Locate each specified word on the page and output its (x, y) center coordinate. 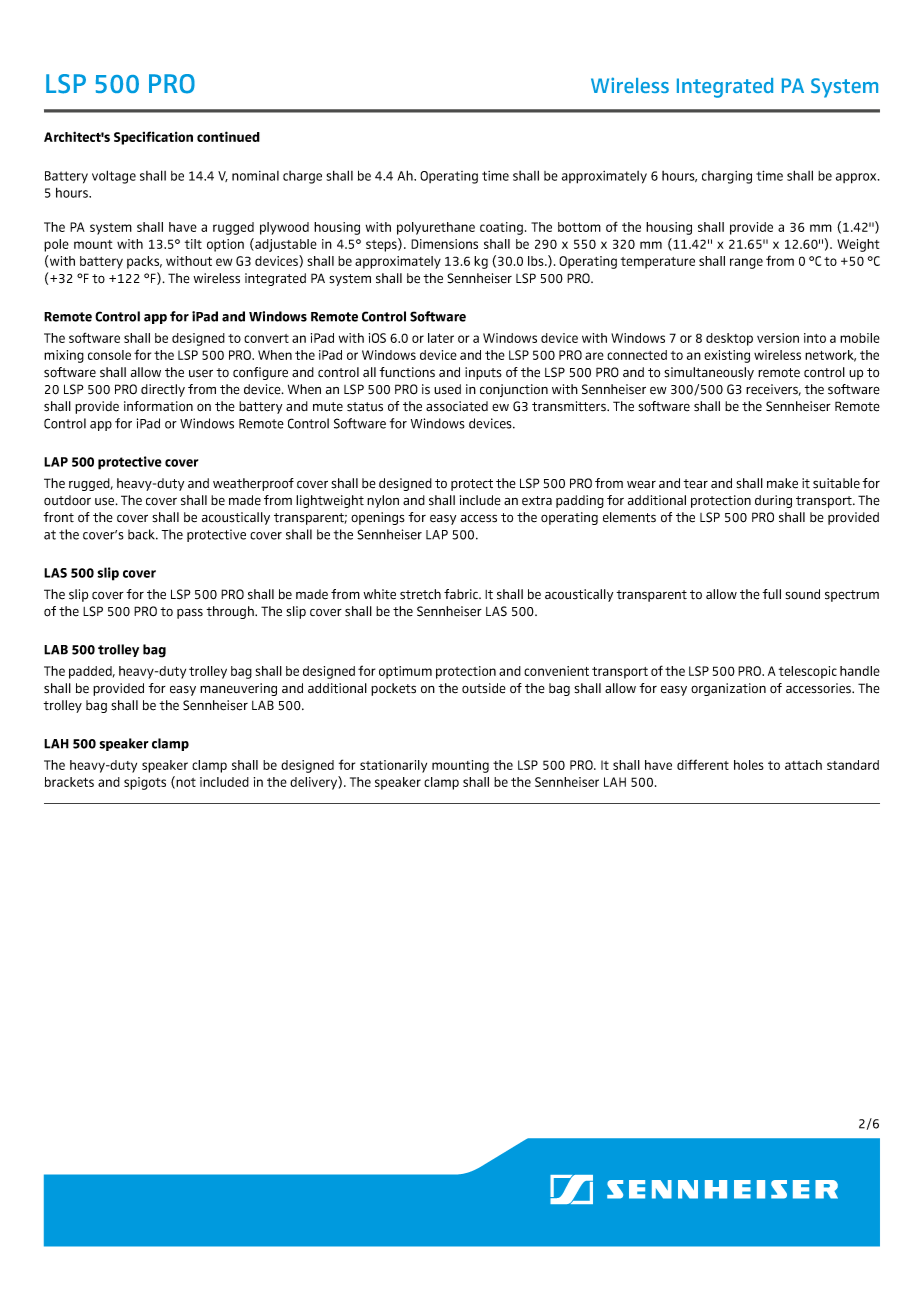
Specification (153, 138)
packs (144, 262)
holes (749, 765)
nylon (383, 501)
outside (484, 688)
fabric (462, 594)
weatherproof (253, 484)
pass (190, 613)
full (771, 594)
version (778, 338)
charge (302, 177)
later (441, 338)
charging (727, 177)
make (782, 483)
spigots (145, 783)
